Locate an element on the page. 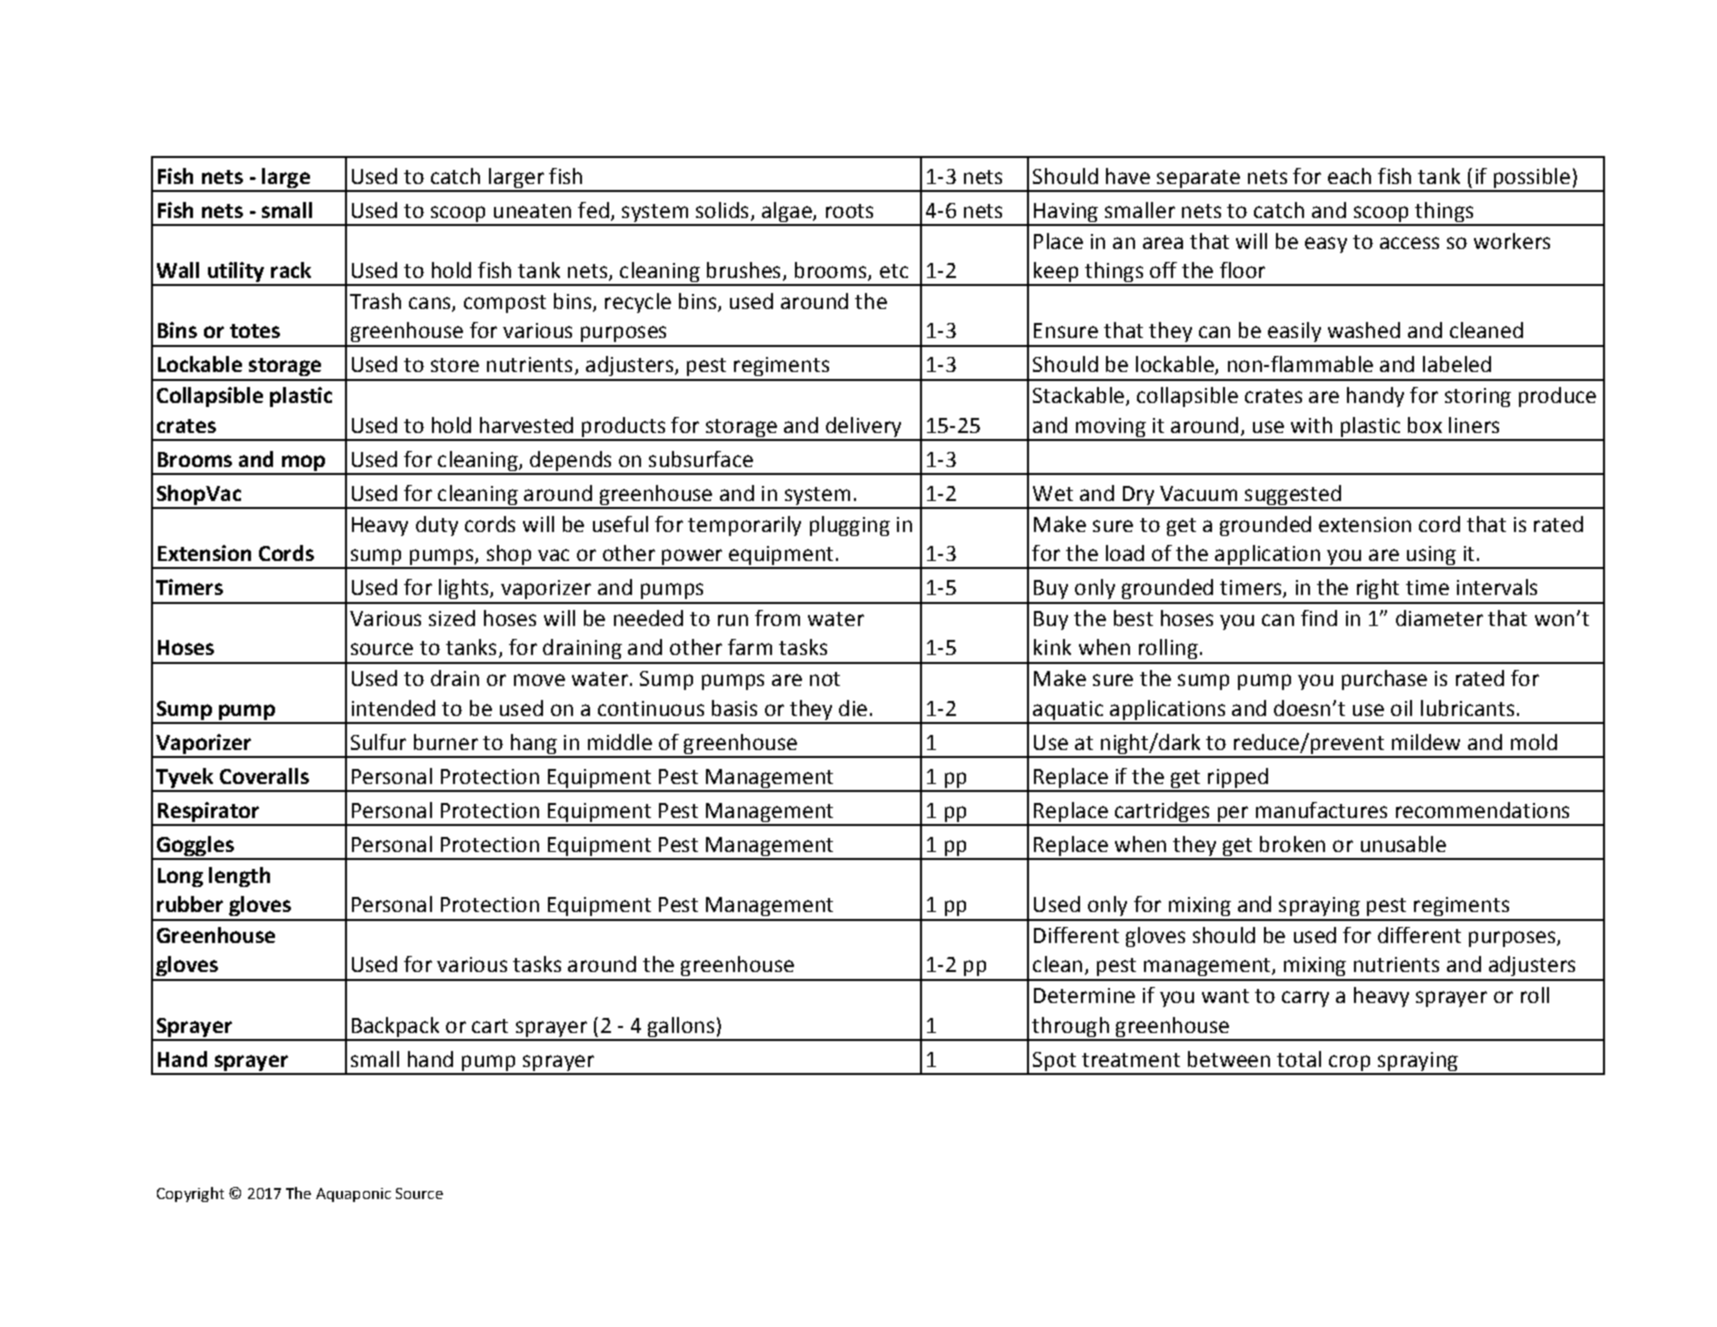  manufactures is located at coordinates (1321, 810).
